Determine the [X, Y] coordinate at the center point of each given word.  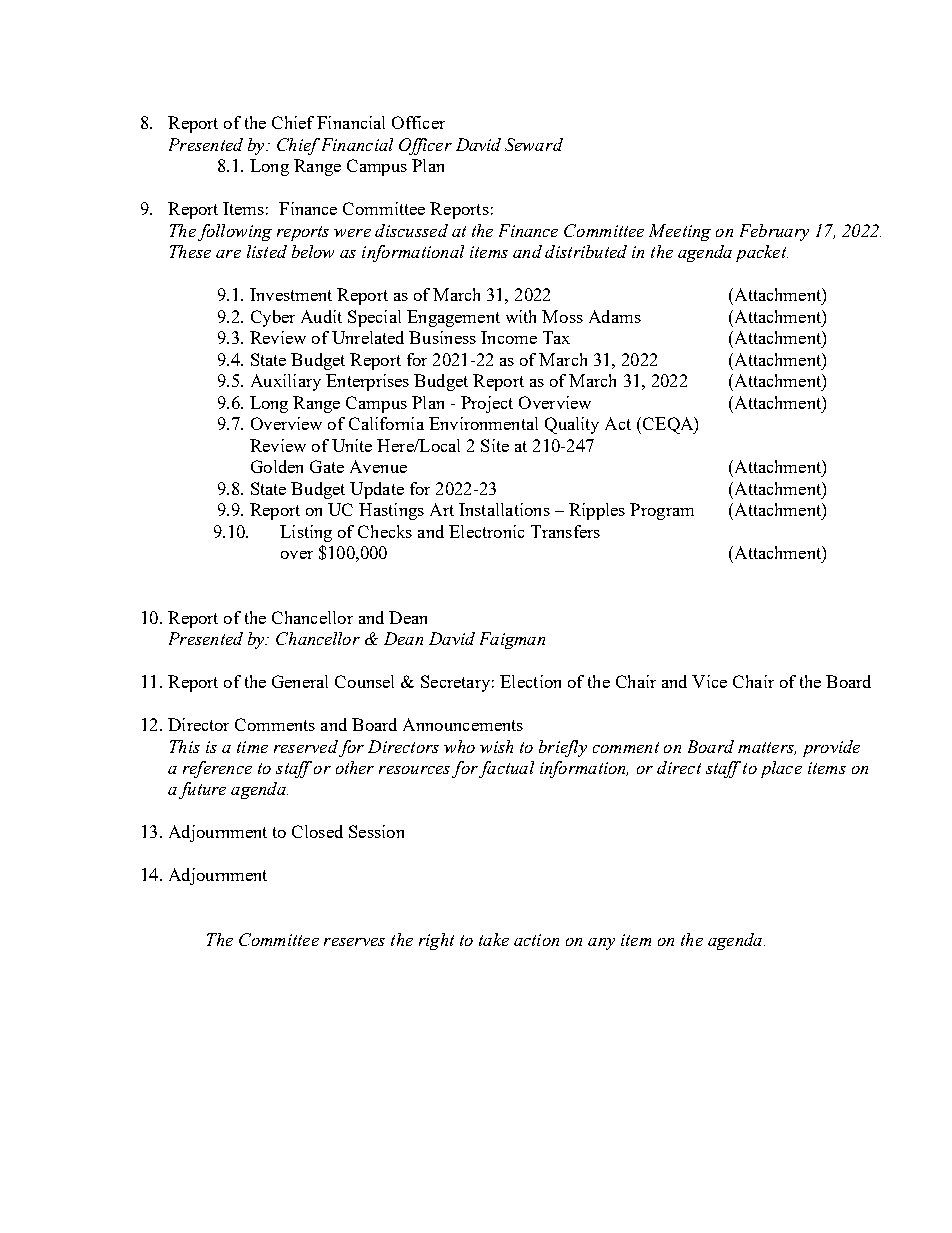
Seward [534, 144]
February [774, 232]
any [601, 944]
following [235, 232]
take [494, 939]
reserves [354, 942]
